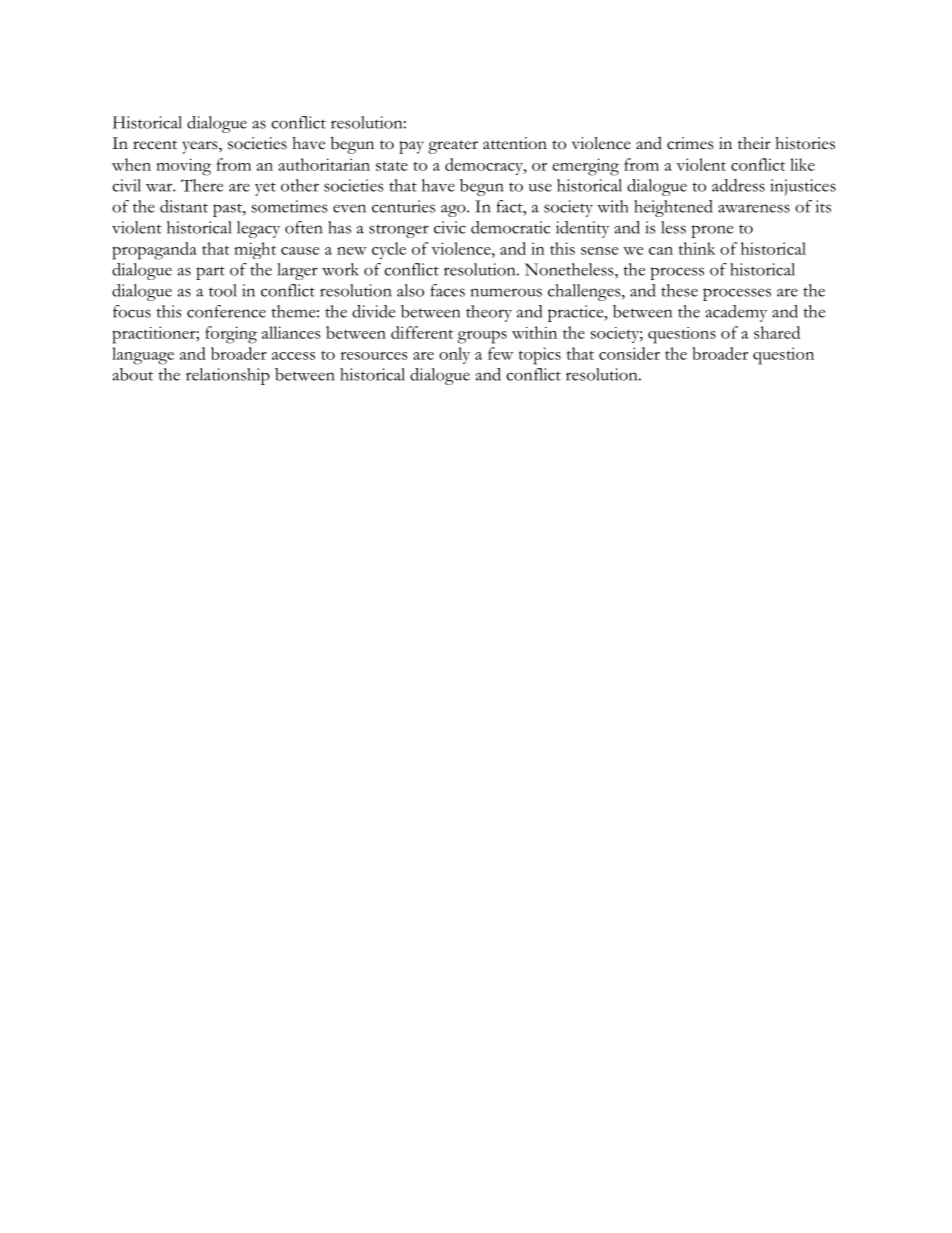 The image size is (952, 1233). What do you see at coordinates (201, 147) in the screenshot?
I see `years` at bounding box center [201, 147].
